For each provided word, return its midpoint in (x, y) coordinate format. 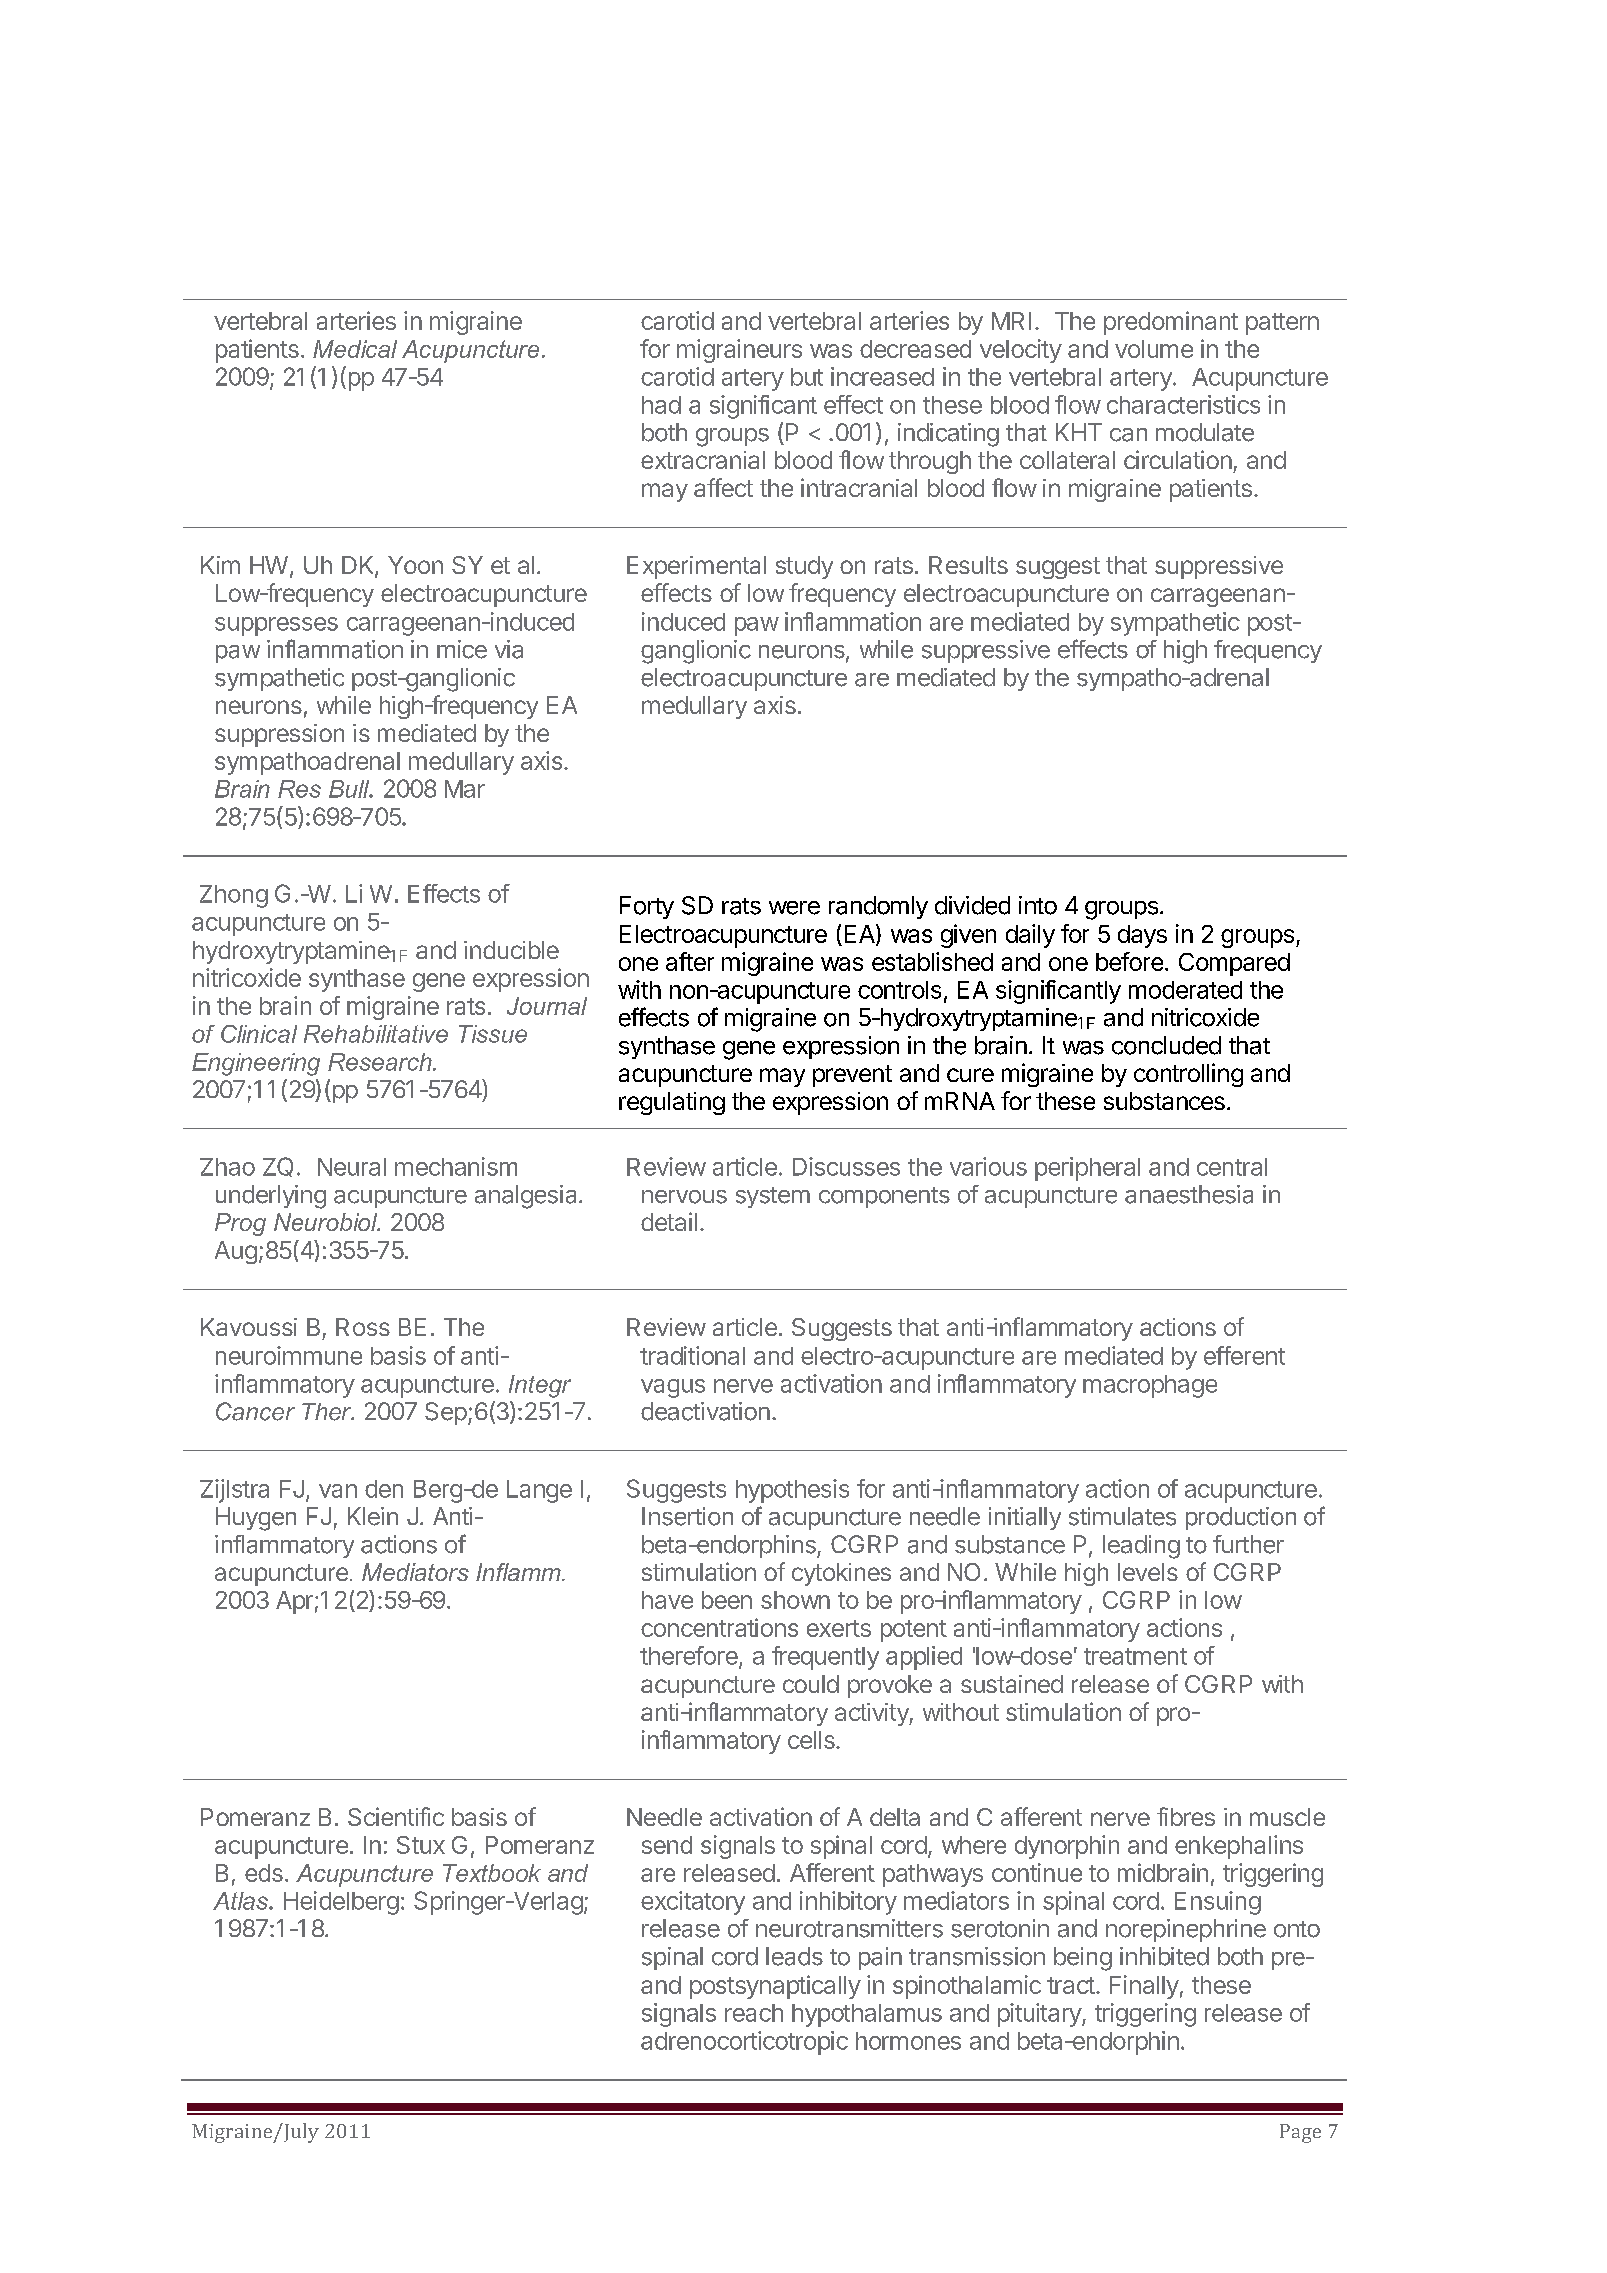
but (807, 377)
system (773, 1197)
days (1142, 936)
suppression (279, 735)
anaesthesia (1189, 1194)
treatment (1135, 1656)
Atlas (241, 1901)
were (794, 908)
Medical (355, 349)
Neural (352, 1167)
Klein (373, 1516)
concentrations (719, 1627)
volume (1154, 349)
